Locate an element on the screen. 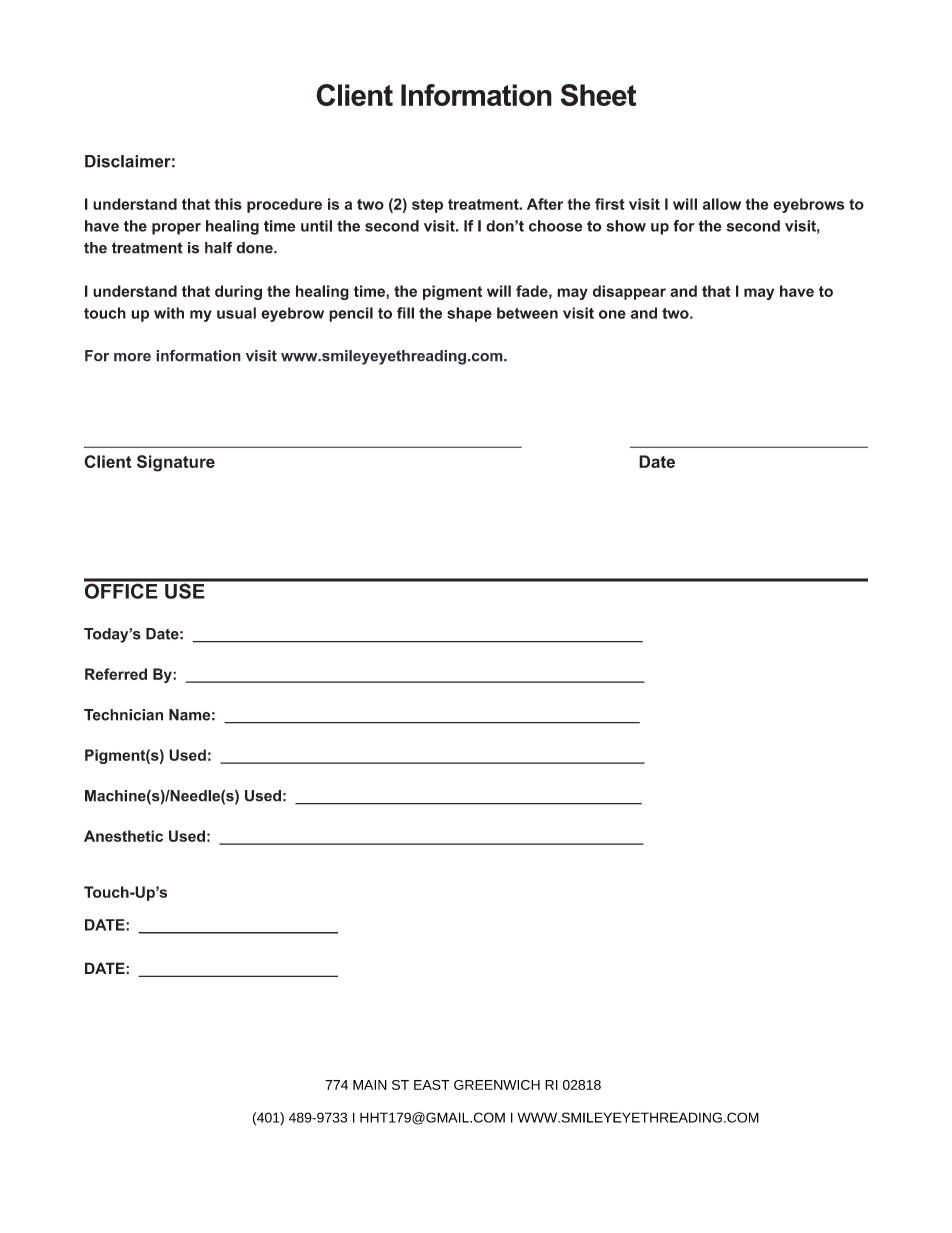  step is located at coordinates (427, 206).
